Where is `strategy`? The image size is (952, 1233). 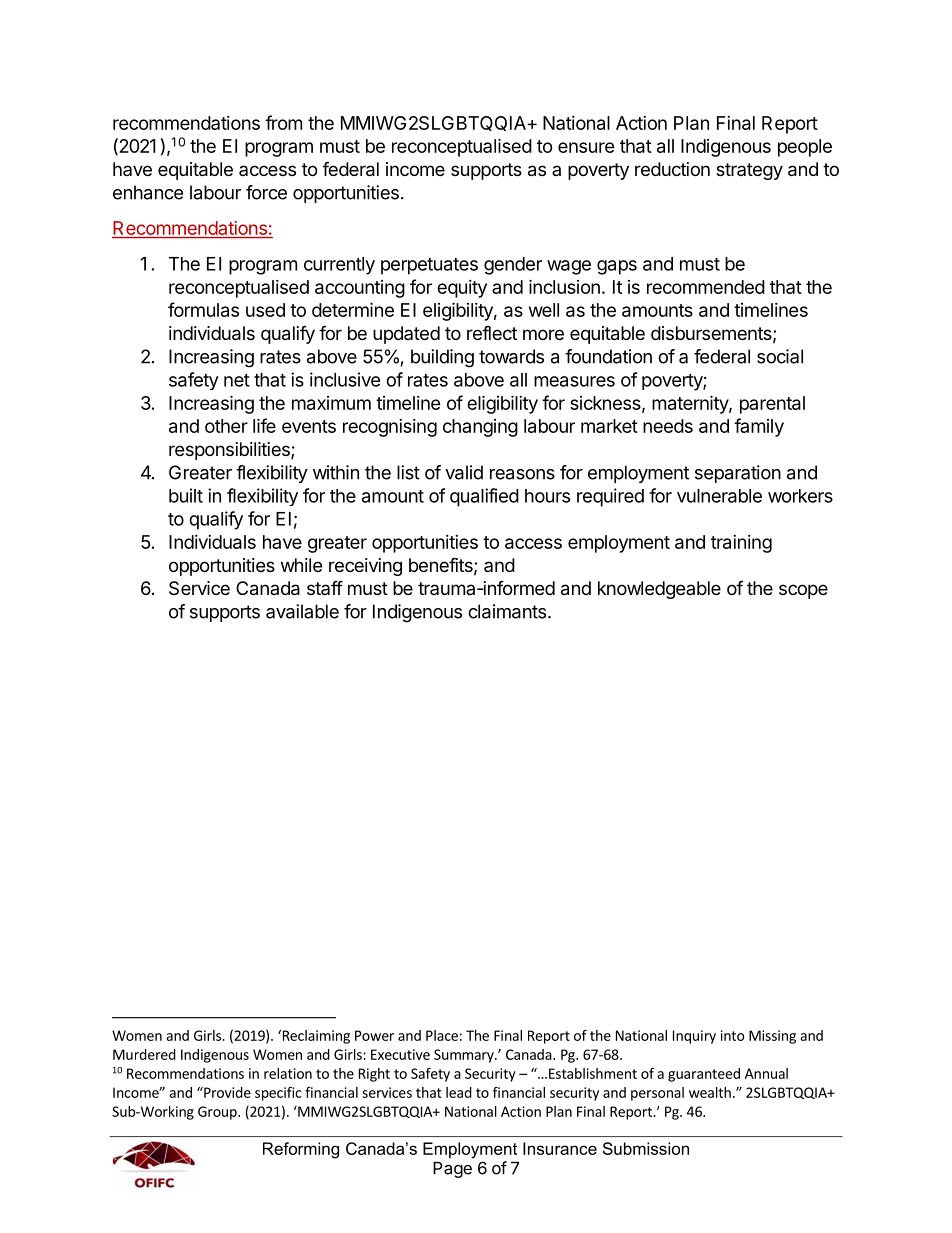 strategy is located at coordinates (749, 171).
